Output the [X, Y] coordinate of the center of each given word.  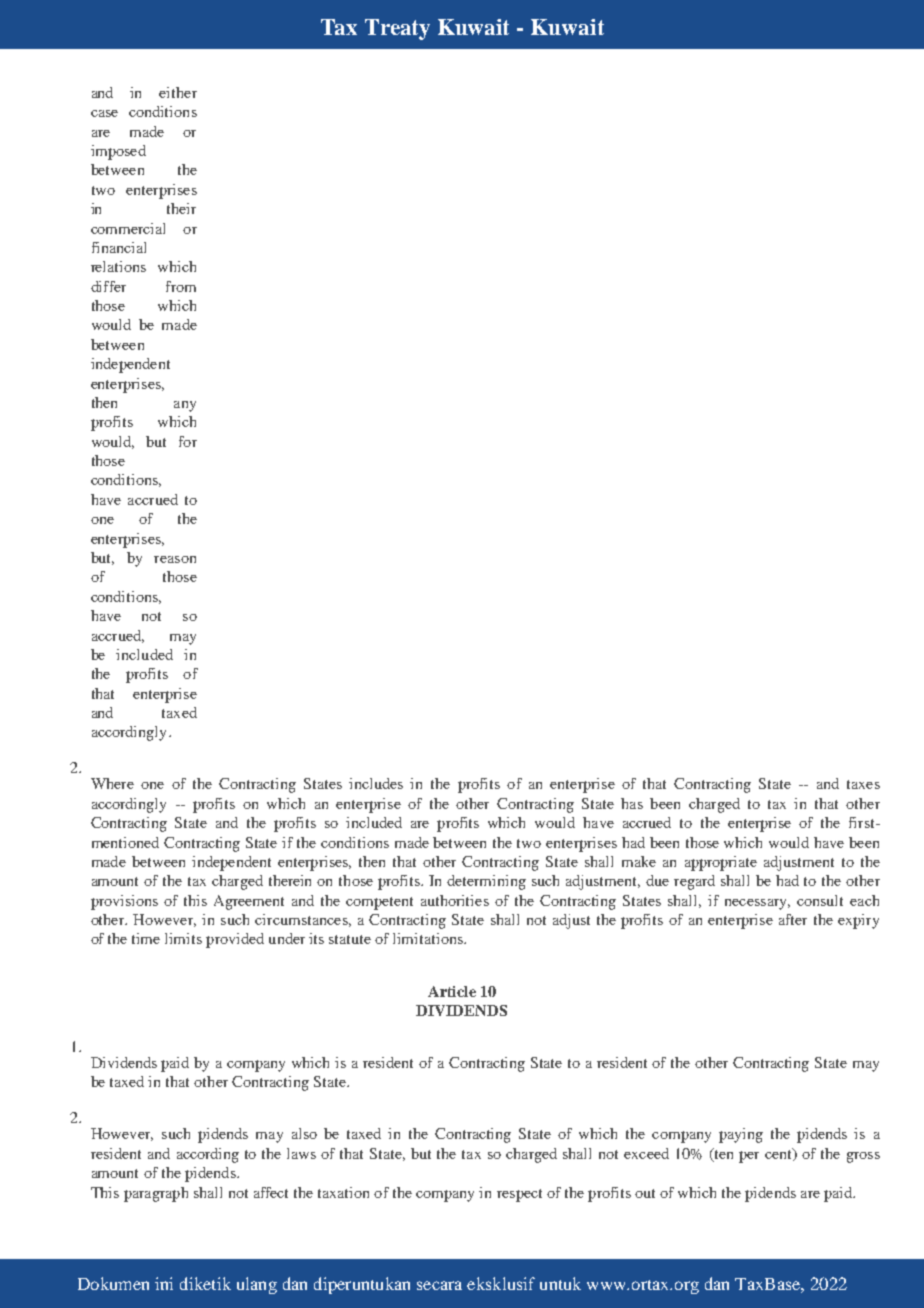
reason [175, 559]
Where [112, 783]
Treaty [397, 29]
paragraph [156, 1194]
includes [376, 783]
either [178, 92]
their [181, 208]
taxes [863, 784]
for [188, 441]
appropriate [721, 863]
